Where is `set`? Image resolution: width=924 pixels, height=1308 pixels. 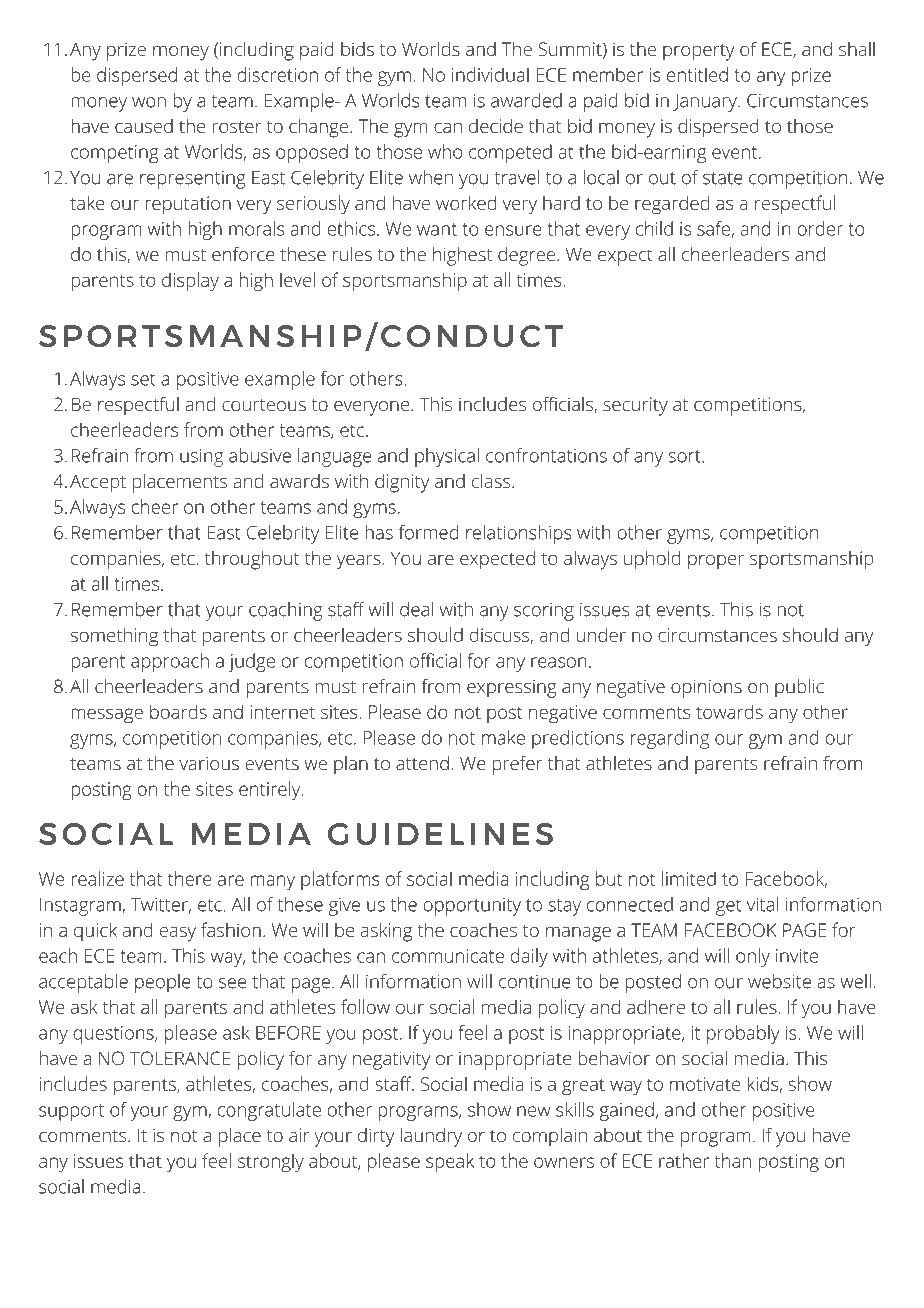 set is located at coordinates (143, 379).
